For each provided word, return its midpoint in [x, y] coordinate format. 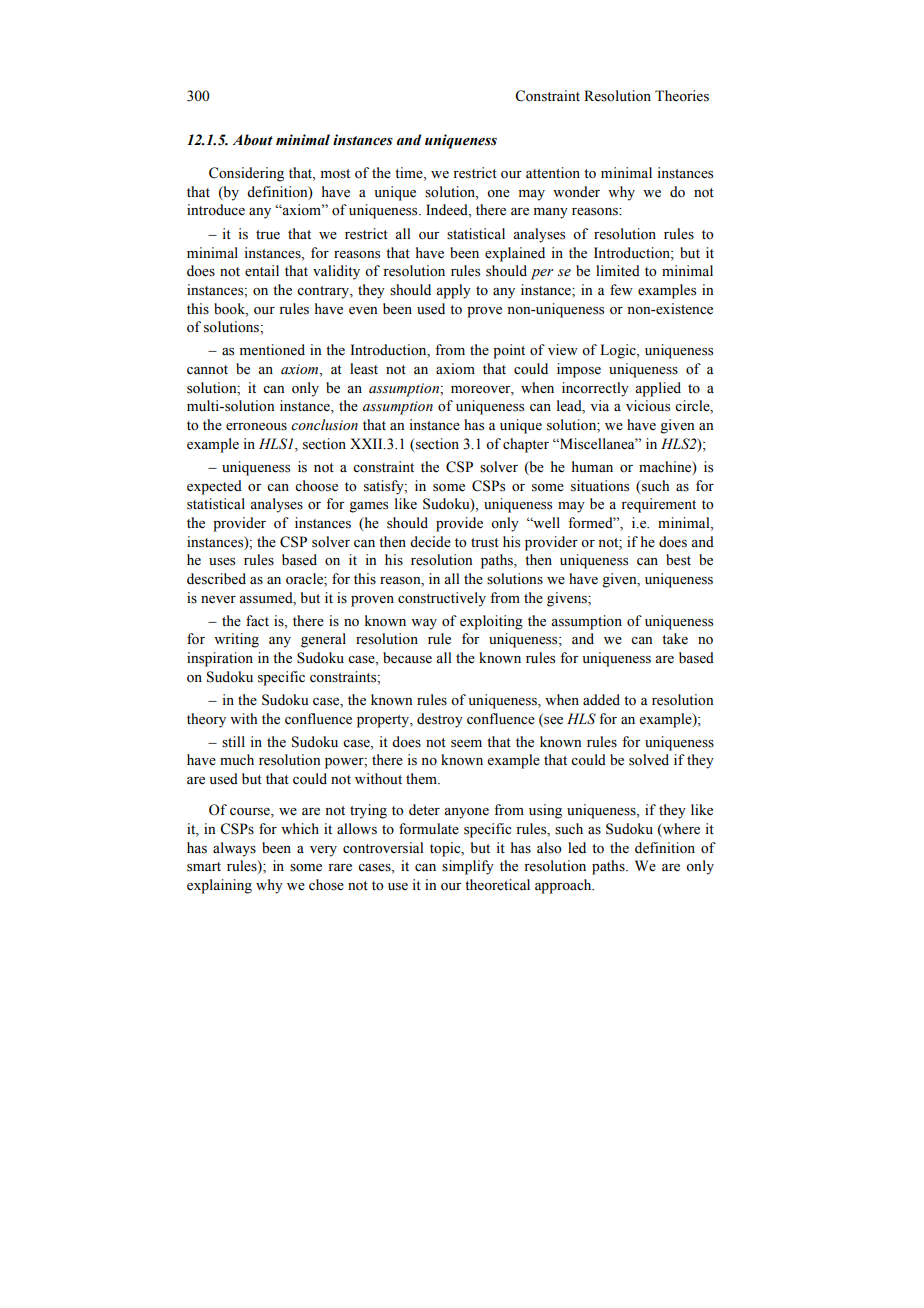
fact [257, 620]
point [509, 351]
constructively [442, 599]
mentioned [272, 350]
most [335, 174]
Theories [682, 96]
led [577, 848]
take [675, 638]
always [234, 849]
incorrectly [595, 389]
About [252, 140]
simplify [468, 867]
